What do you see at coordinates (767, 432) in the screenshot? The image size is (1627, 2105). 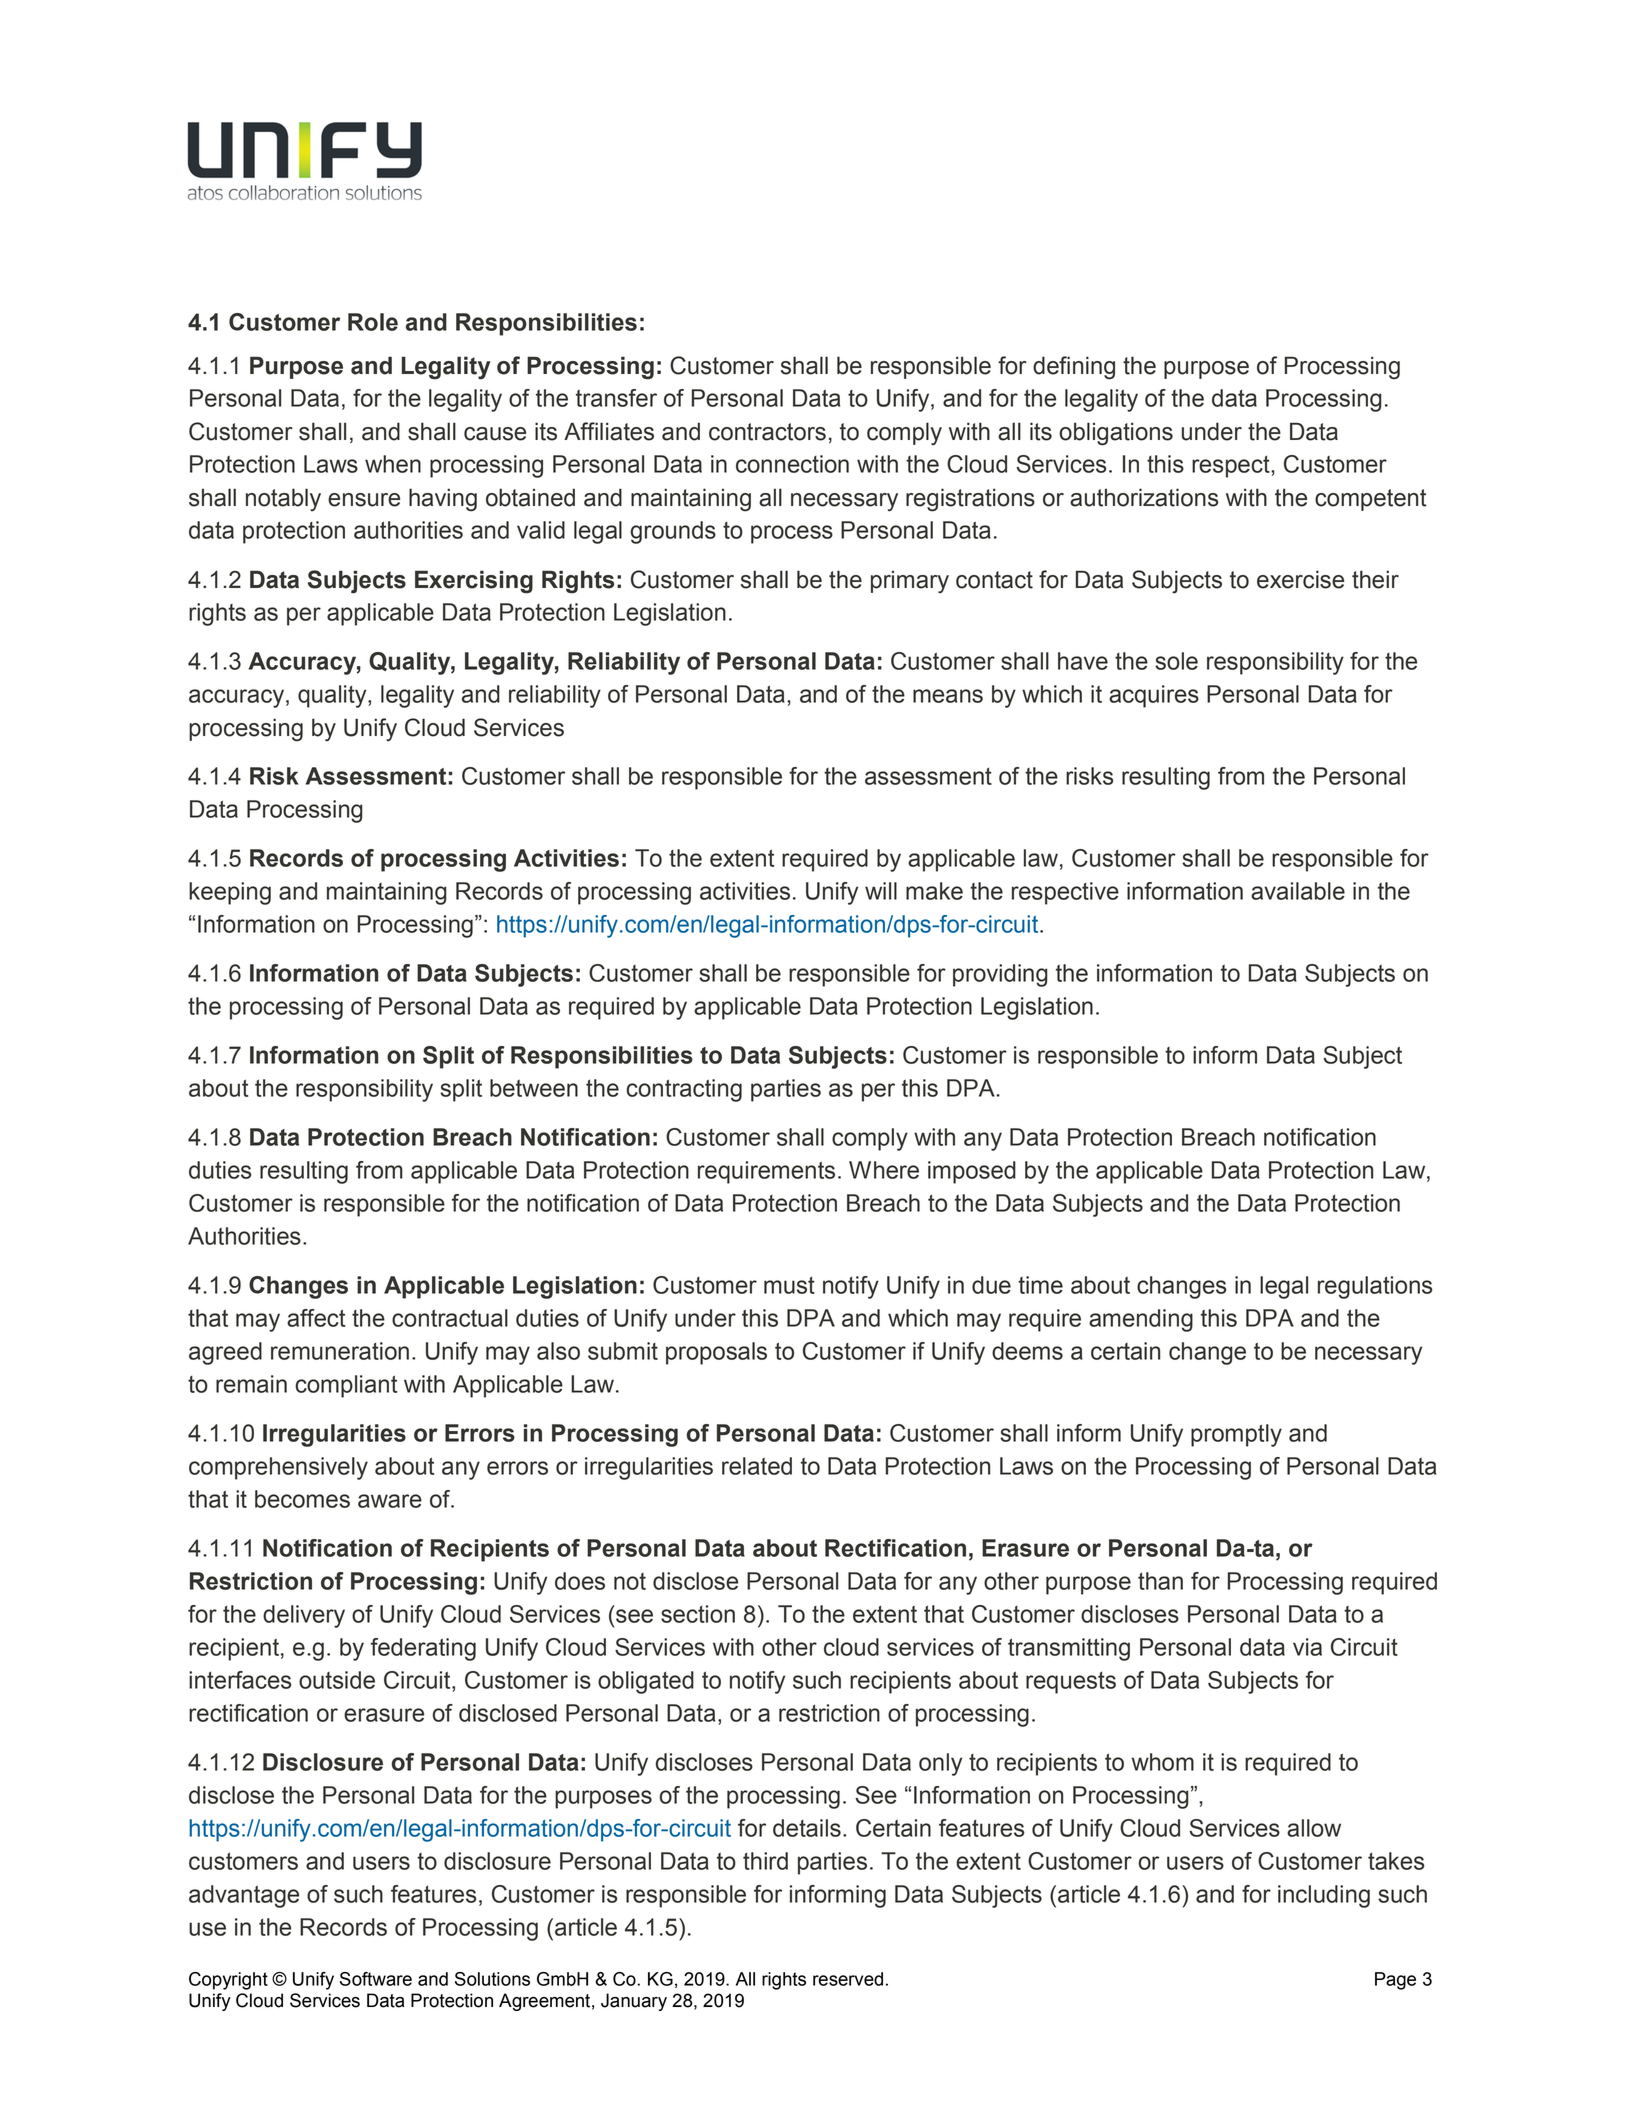 I see `contractors` at bounding box center [767, 432].
